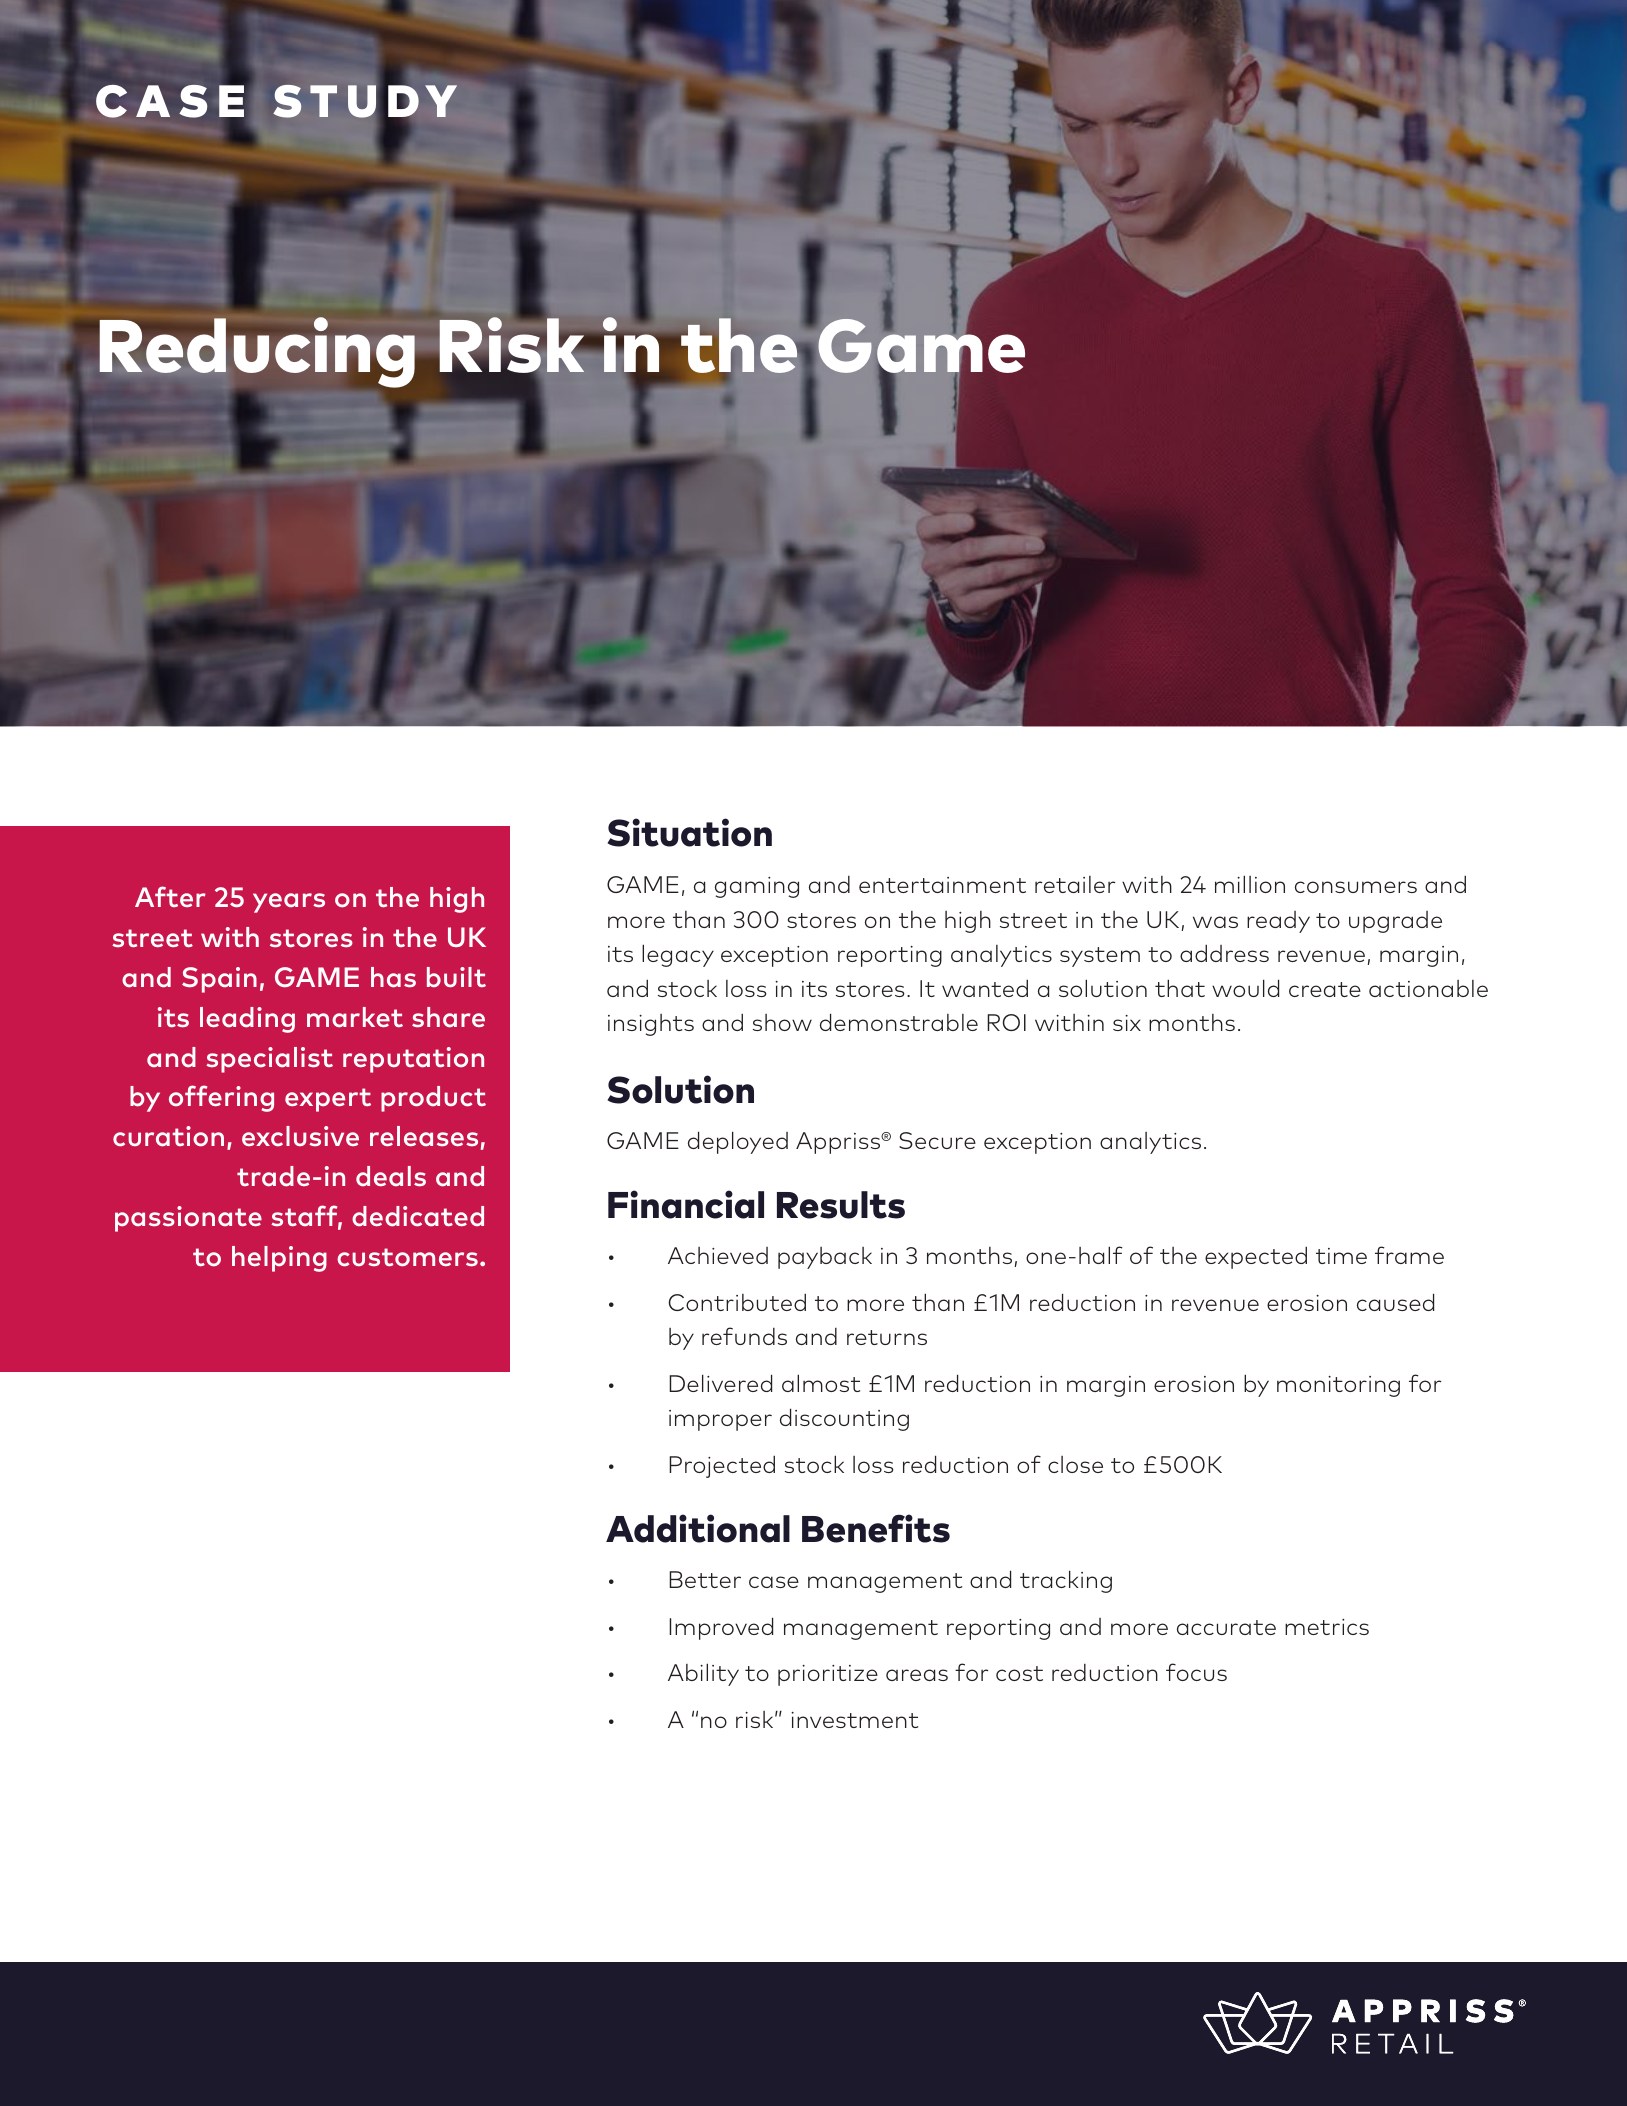  What do you see at coordinates (757, 887) in the document?
I see `gaming` at bounding box center [757, 887].
